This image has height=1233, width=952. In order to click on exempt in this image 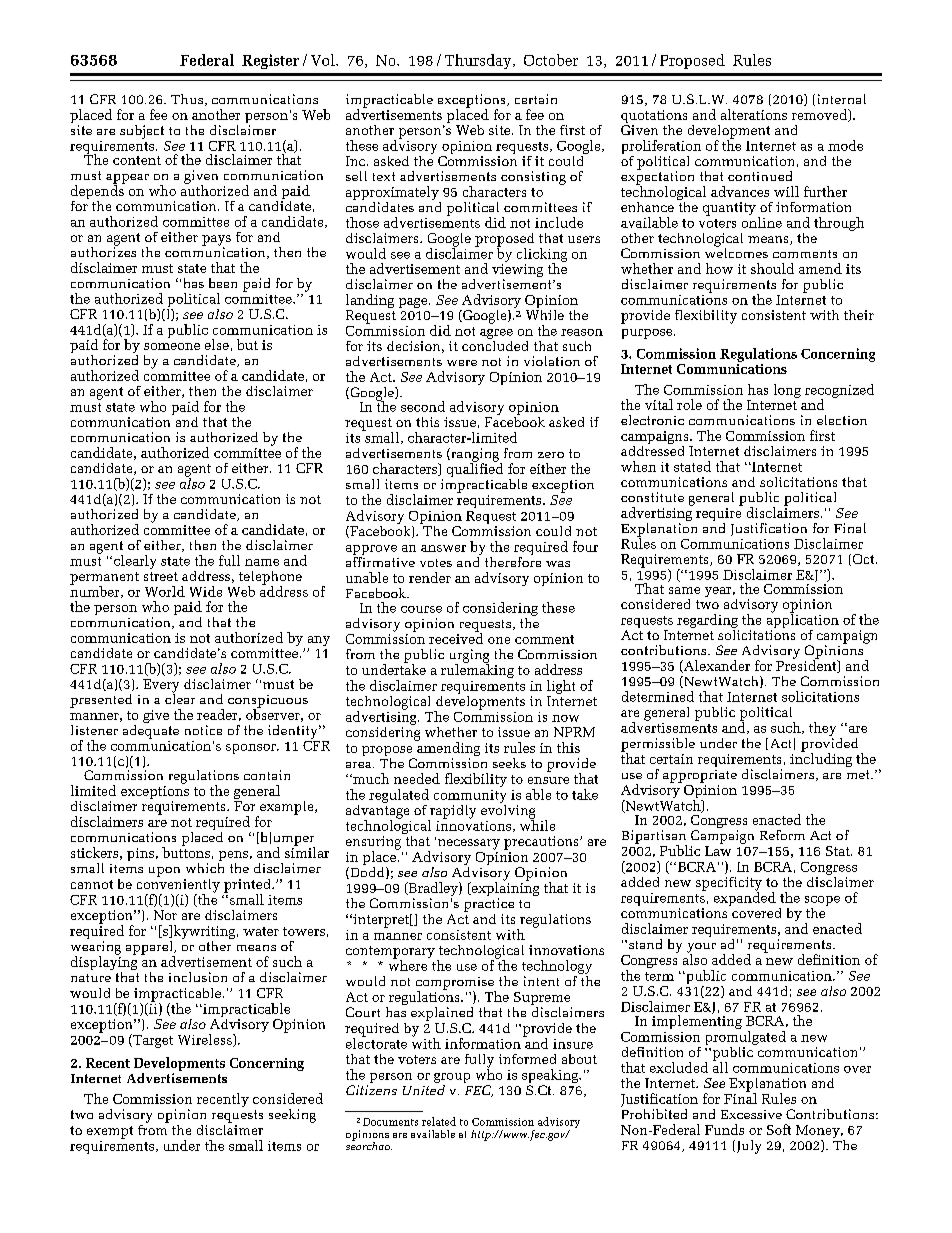, I will do `click(110, 1132)`.
